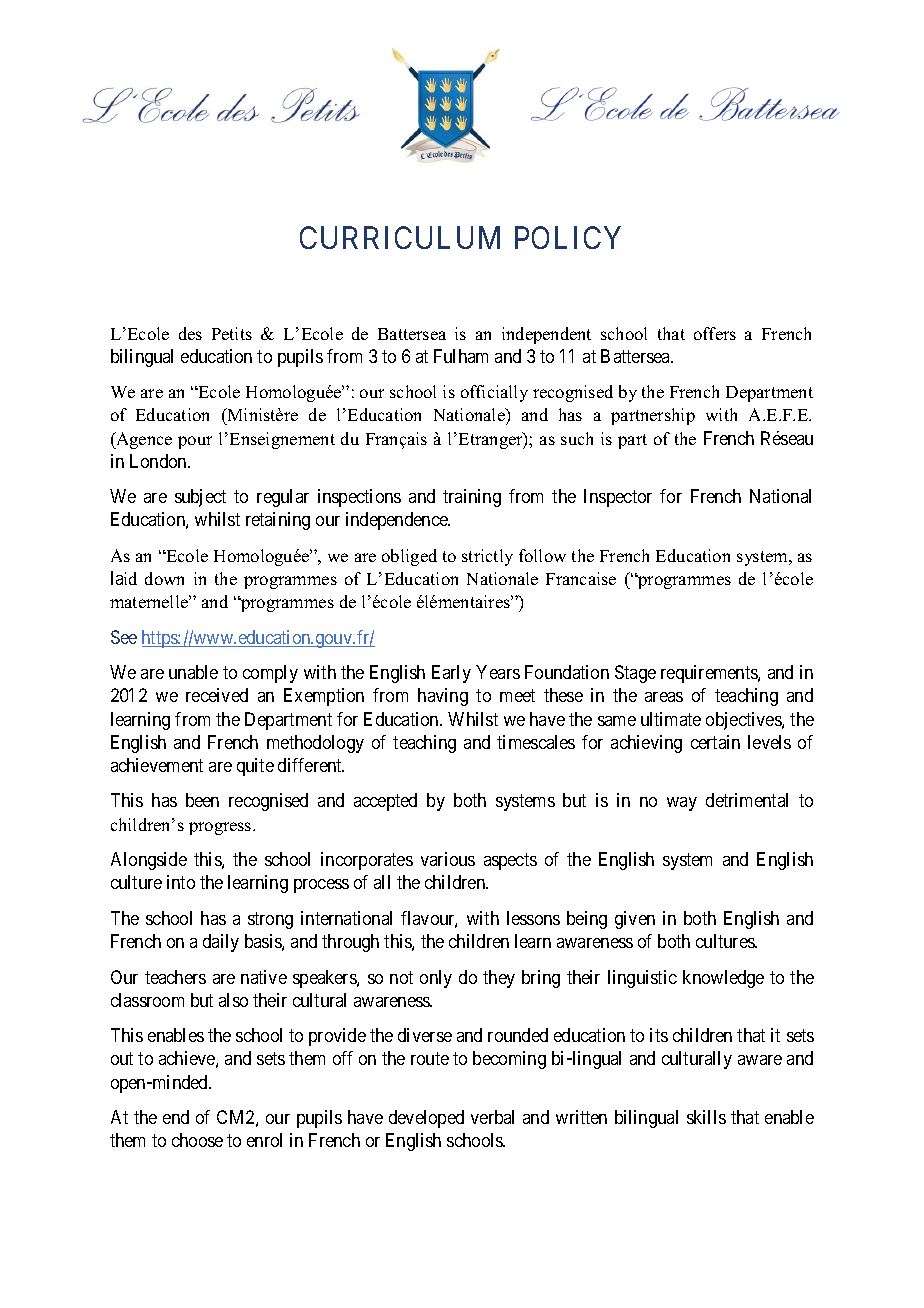  I want to click on des, so click(190, 333).
